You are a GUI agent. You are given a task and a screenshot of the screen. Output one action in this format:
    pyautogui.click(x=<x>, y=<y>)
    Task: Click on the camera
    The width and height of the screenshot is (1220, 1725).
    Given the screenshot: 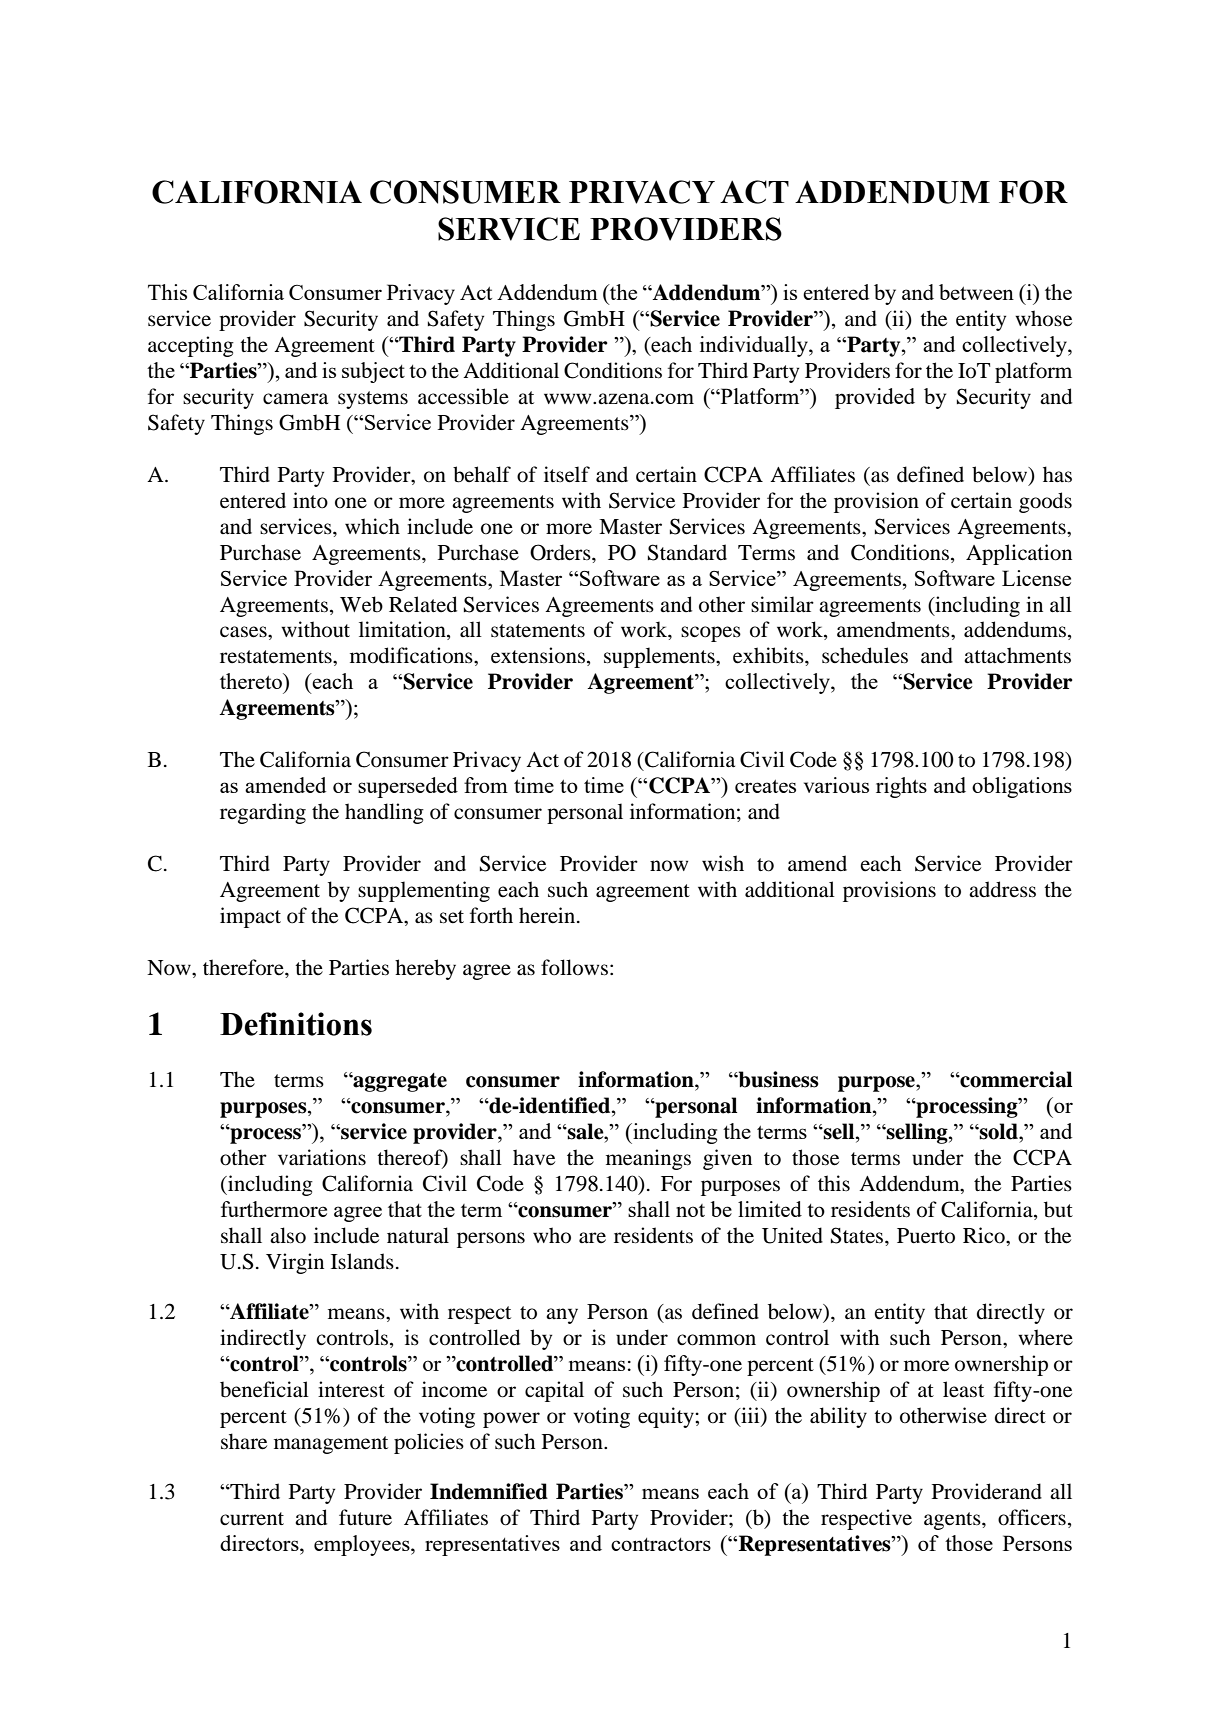 What is the action you would take?
    pyautogui.click(x=295, y=399)
